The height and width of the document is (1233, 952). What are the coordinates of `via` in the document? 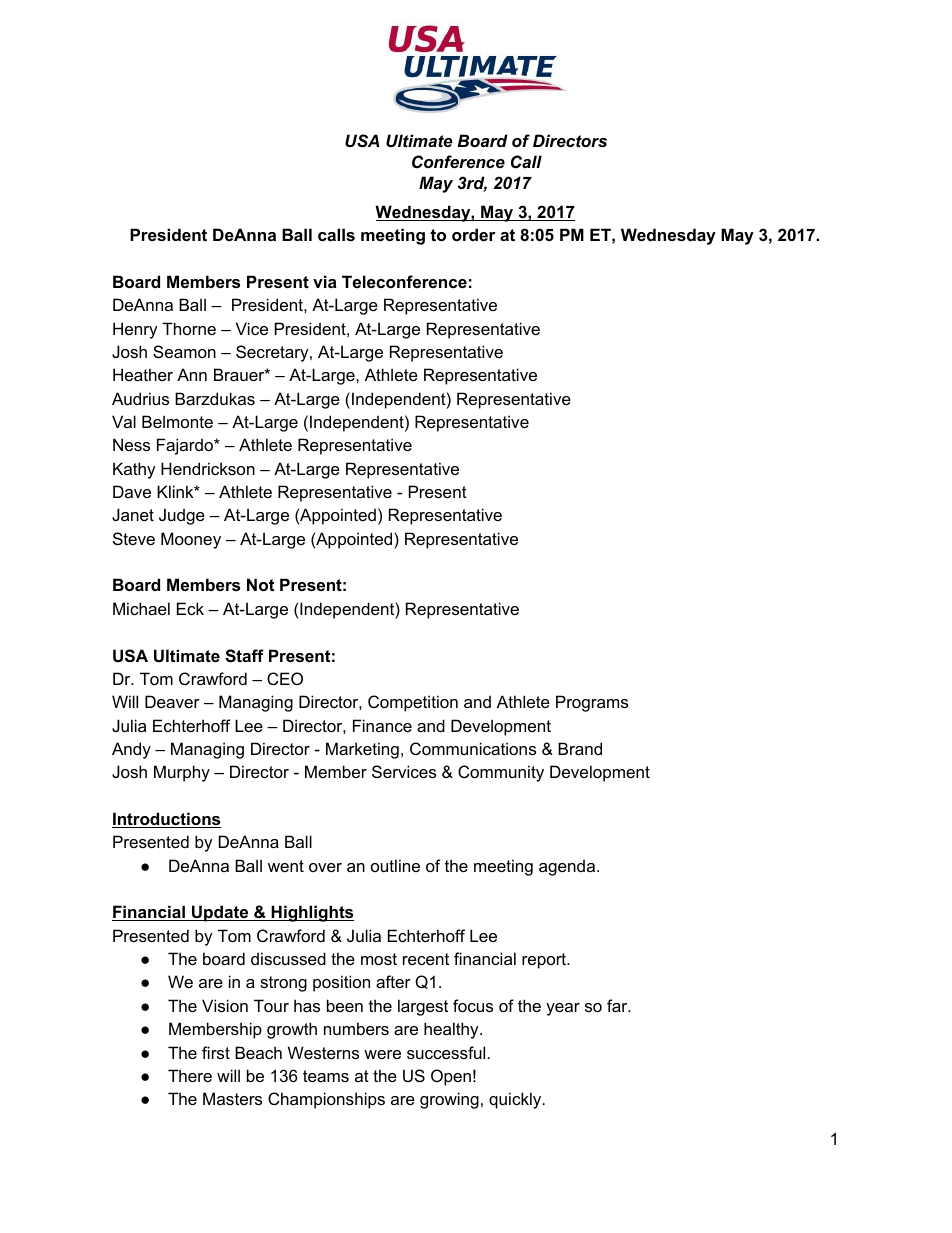 It's located at (325, 281).
